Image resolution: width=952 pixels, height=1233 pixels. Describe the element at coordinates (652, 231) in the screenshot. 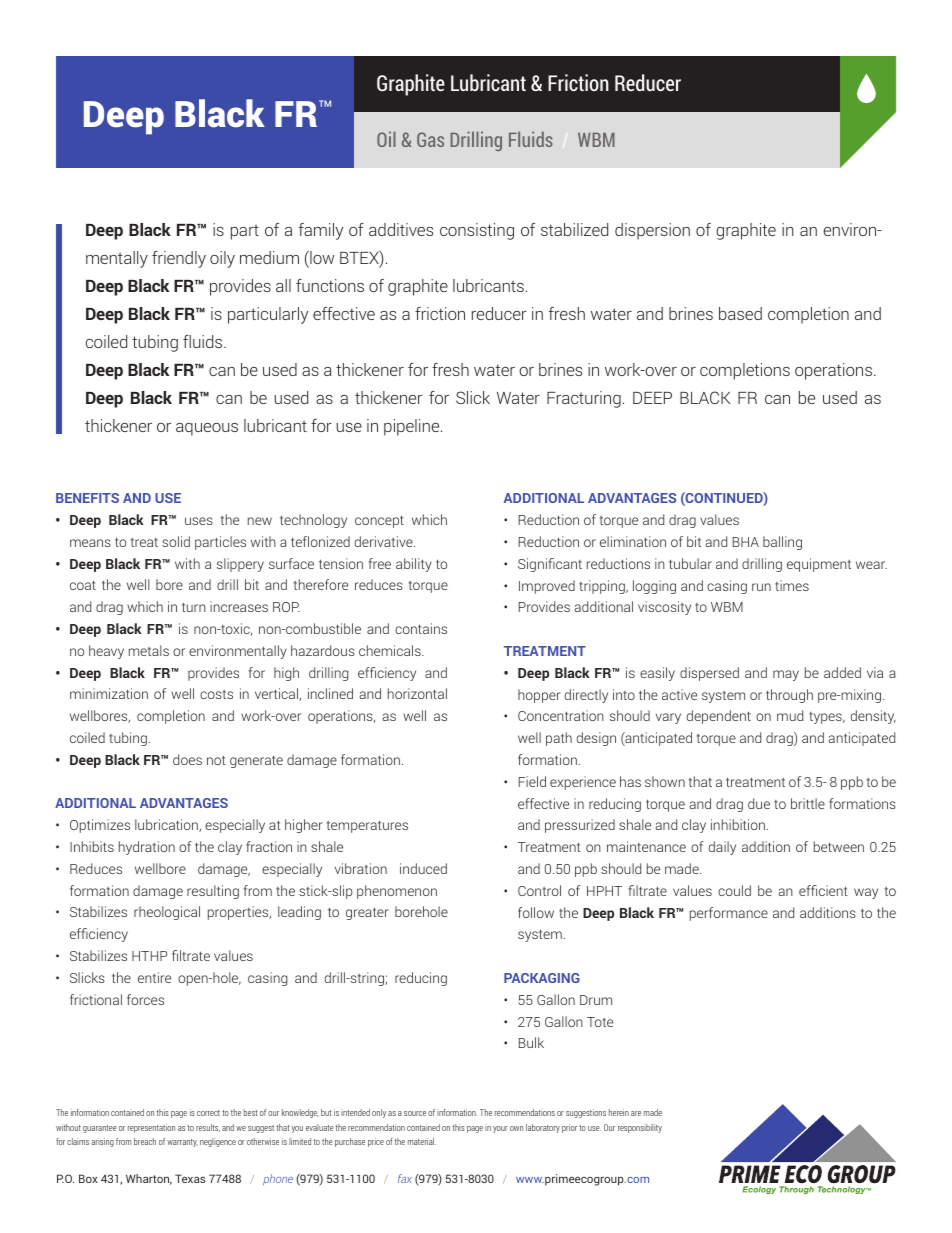

I see `dispersion` at that location.
